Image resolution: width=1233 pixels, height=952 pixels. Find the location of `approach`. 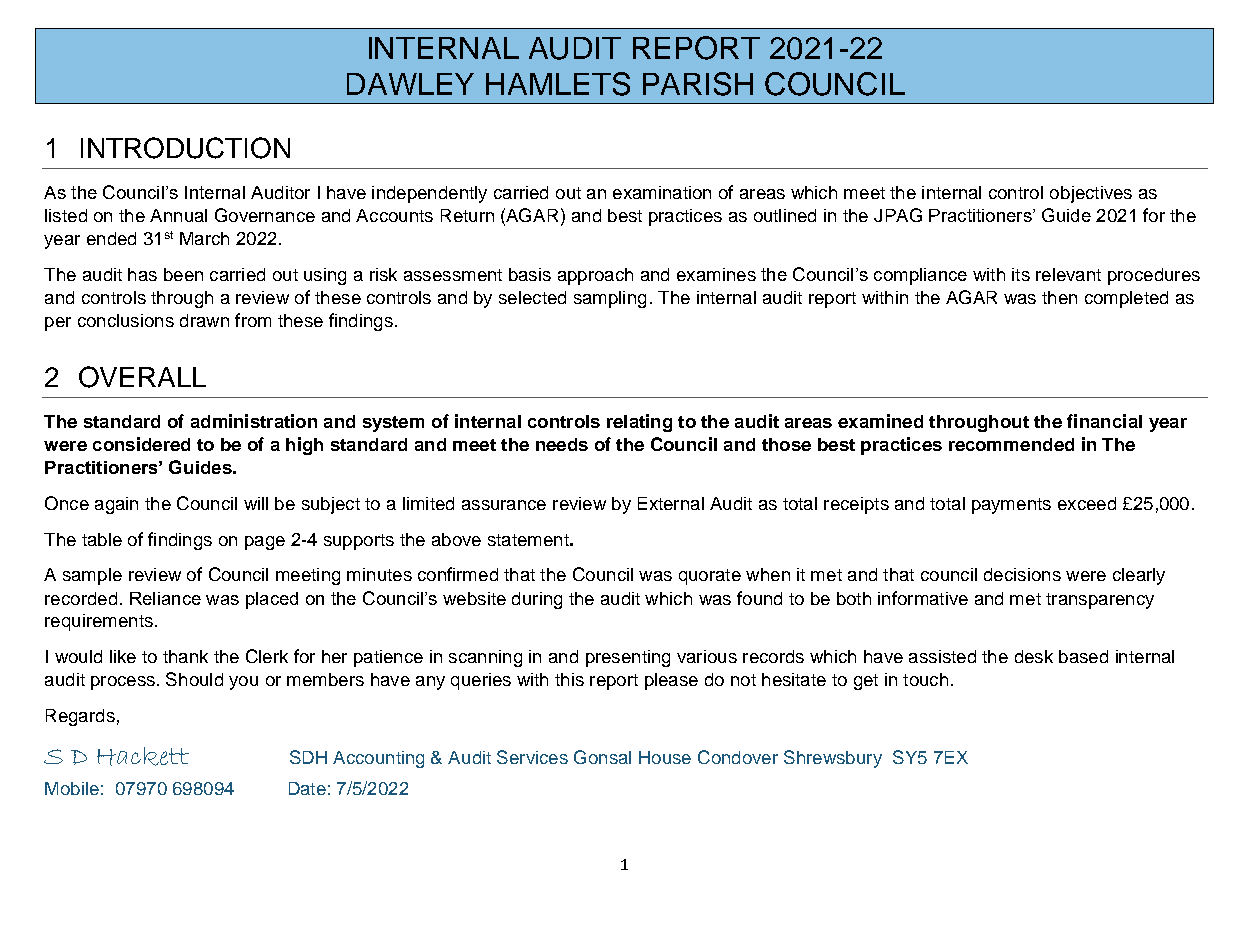

approach is located at coordinates (595, 276).
